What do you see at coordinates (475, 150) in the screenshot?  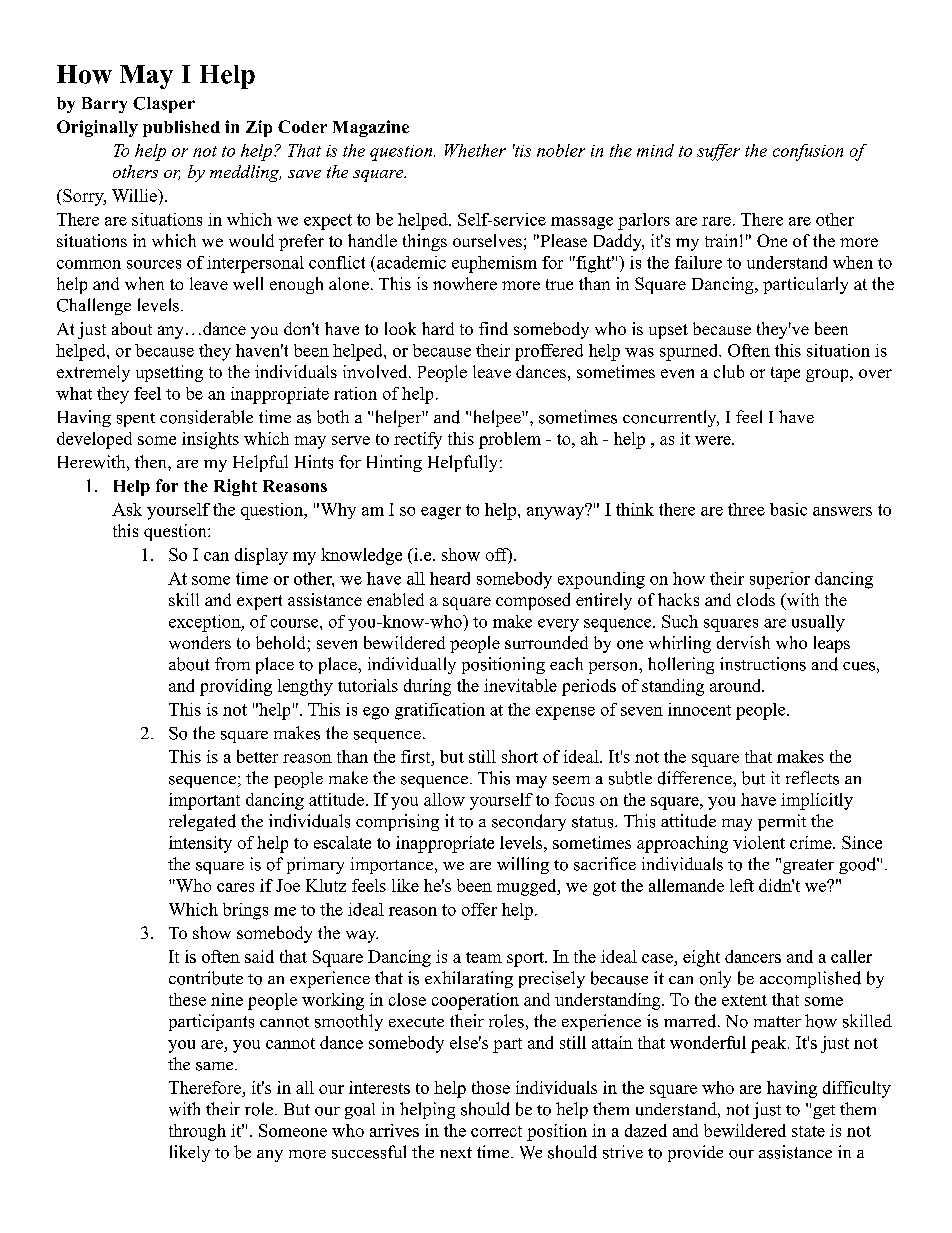 I see `Whether` at bounding box center [475, 150].
